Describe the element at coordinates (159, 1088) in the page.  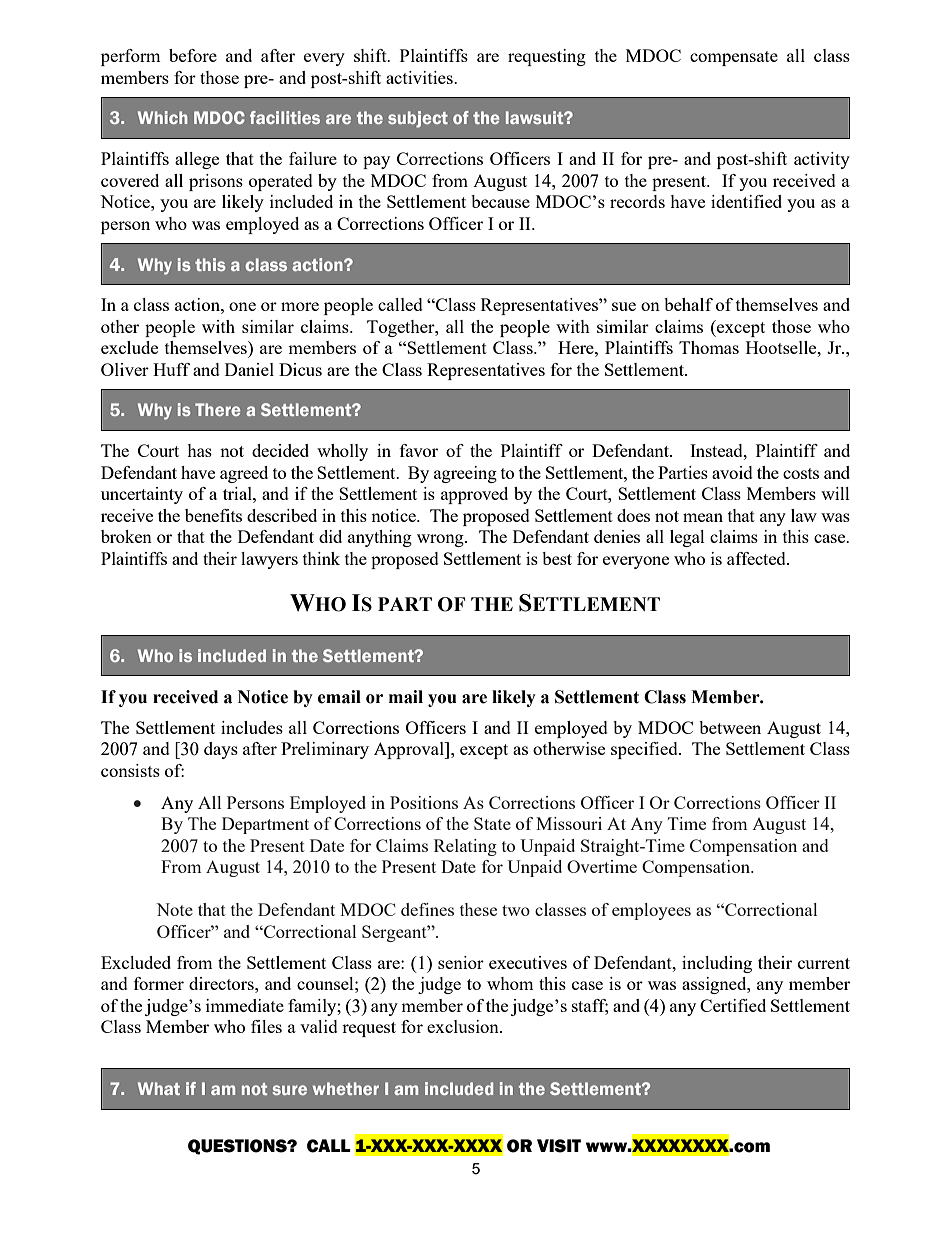
I see `What` at that location.
